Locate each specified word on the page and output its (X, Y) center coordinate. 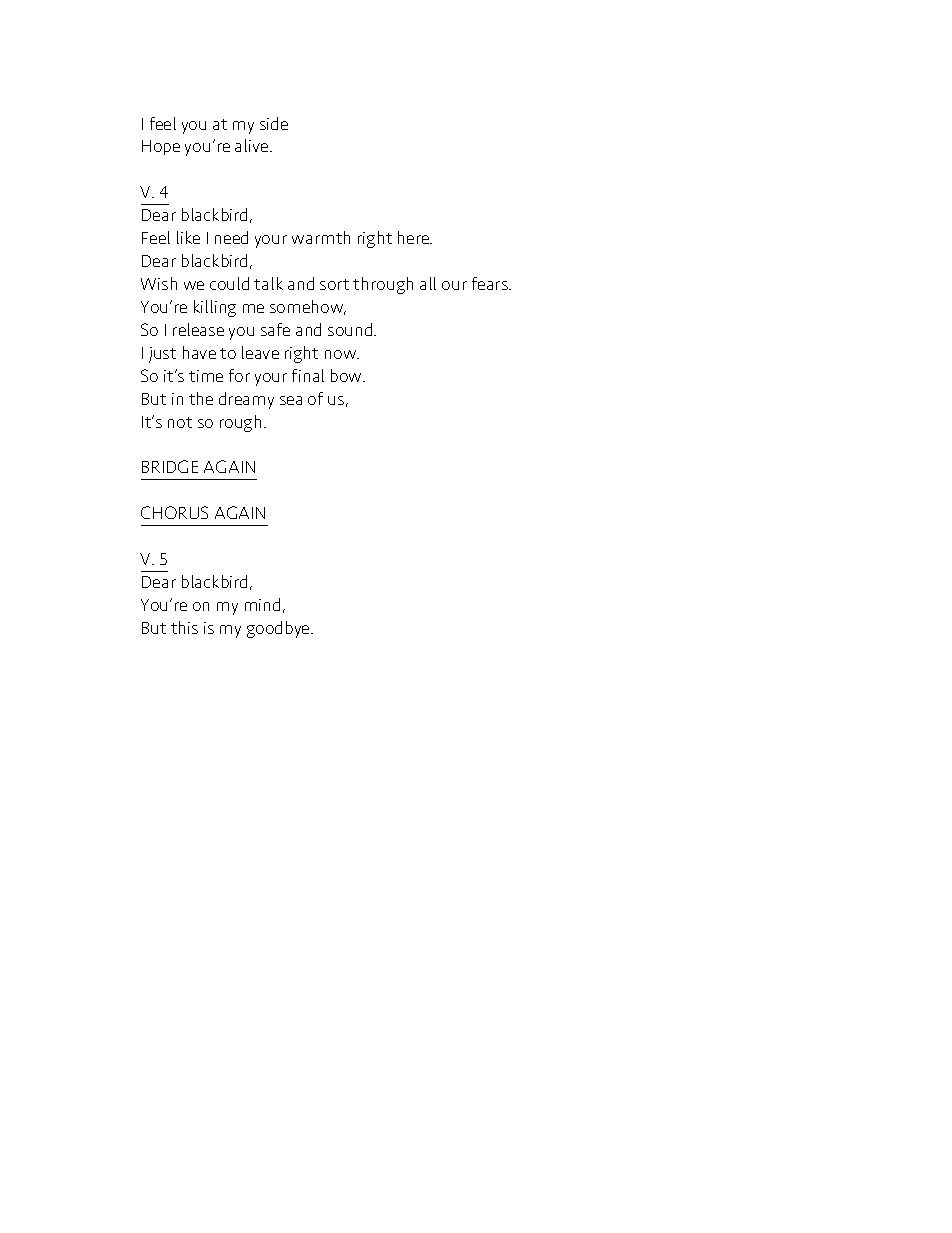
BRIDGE (170, 466)
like (188, 237)
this (184, 627)
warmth (321, 237)
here (415, 237)
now (342, 354)
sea (291, 400)
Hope (161, 147)
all (428, 283)
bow (347, 375)
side (274, 123)
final (308, 375)
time (206, 376)
